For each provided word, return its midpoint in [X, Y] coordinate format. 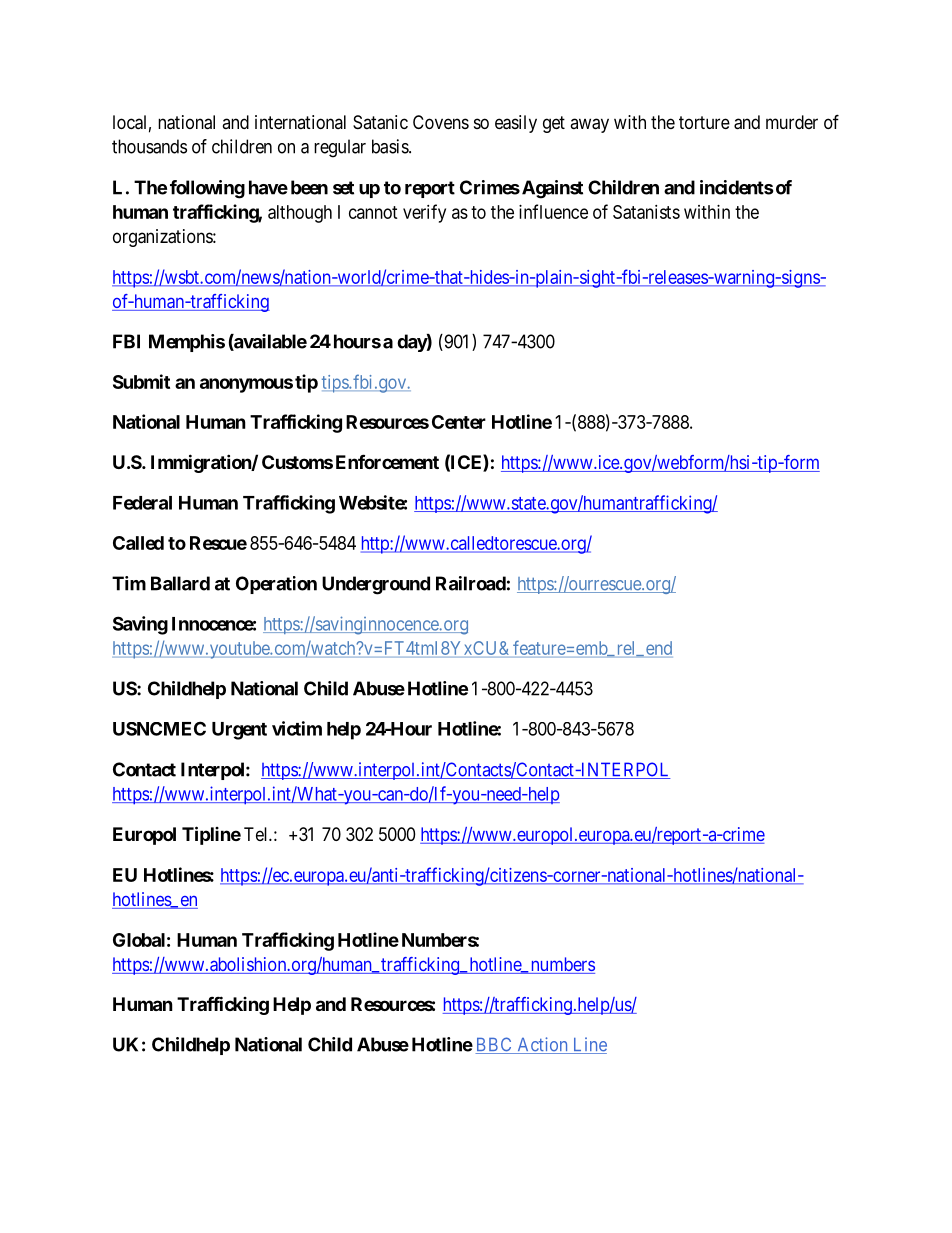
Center [459, 422]
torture [704, 122]
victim [297, 728]
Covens [441, 122]
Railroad [471, 583]
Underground [376, 585]
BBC [494, 1045]
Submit [141, 381]
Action [542, 1045]
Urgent [239, 731]
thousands [149, 146]
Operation [276, 585]
